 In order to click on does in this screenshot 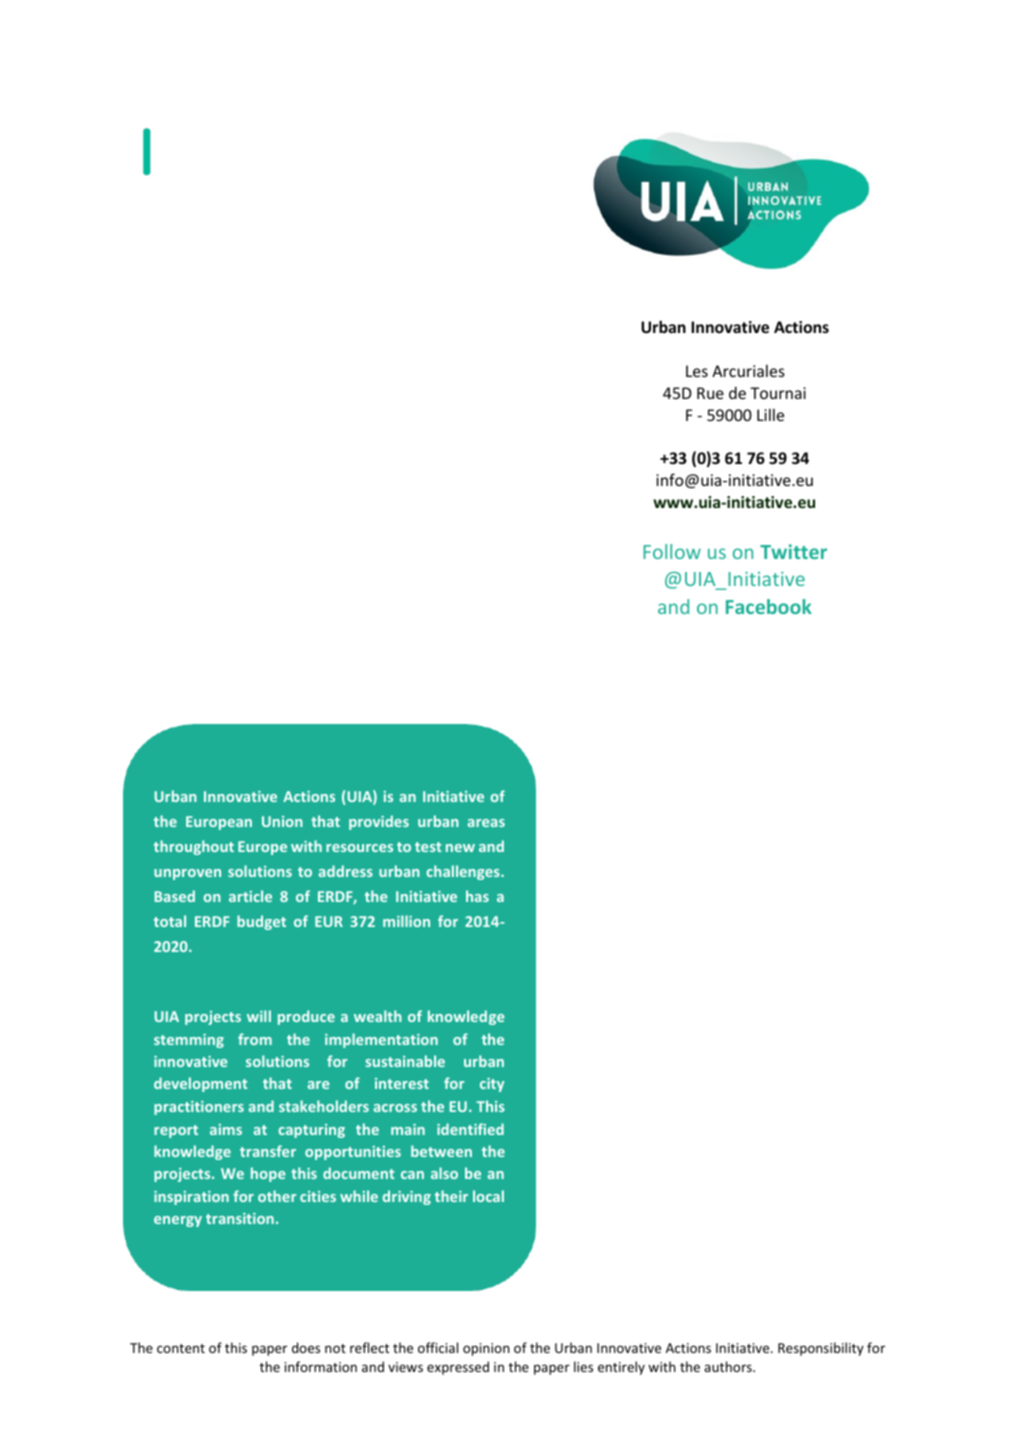, I will do `click(306, 1347)`.
